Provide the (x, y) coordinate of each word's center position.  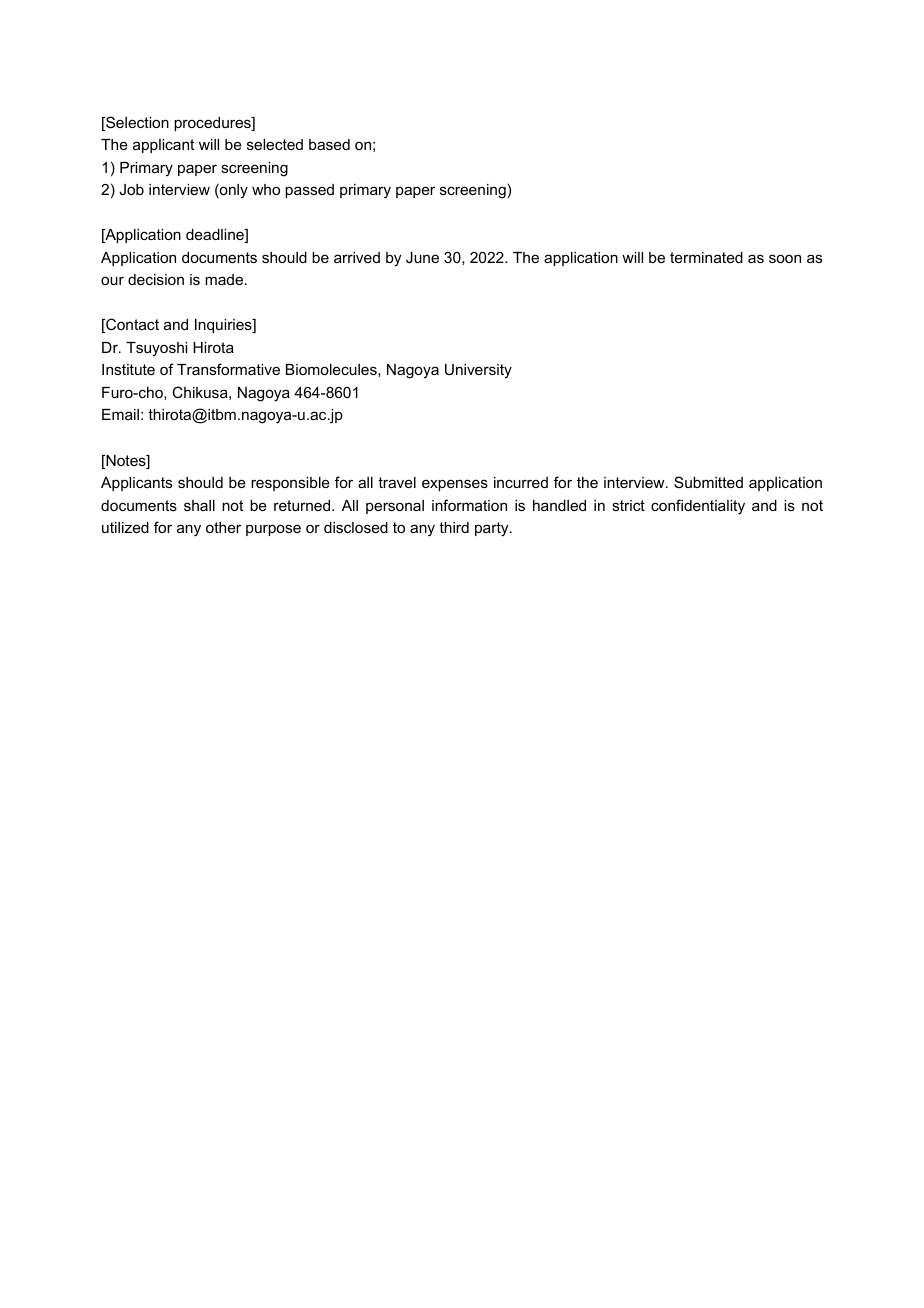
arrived (357, 257)
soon (785, 258)
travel (397, 482)
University (478, 371)
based (329, 144)
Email (120, 414)
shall (199, 505)
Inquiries (224, 326)
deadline (216, 236)
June (422, 257)
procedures (213, 124)
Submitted (708, 482)
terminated (706, 257)
